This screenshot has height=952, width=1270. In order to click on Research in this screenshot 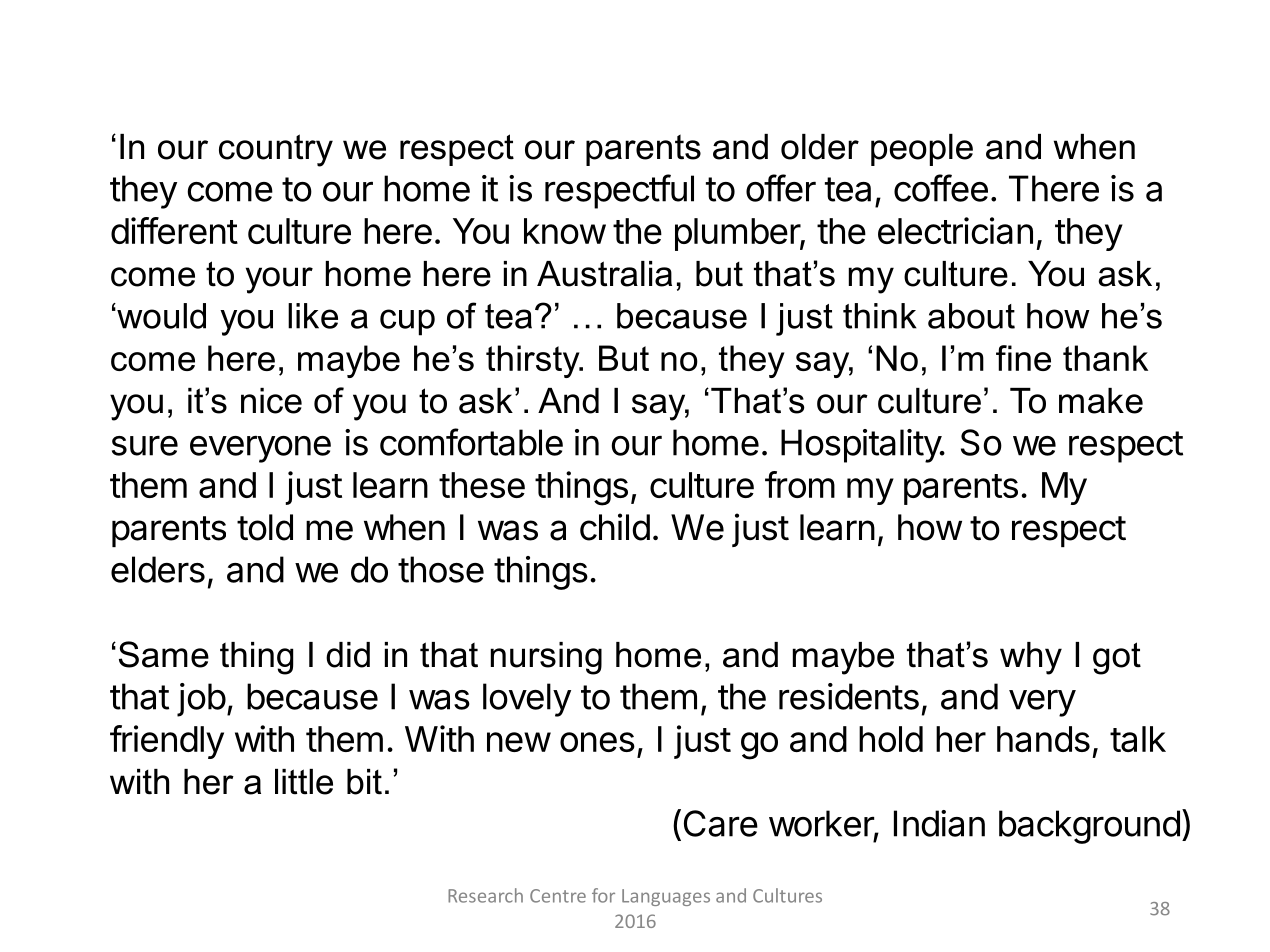, I will do `click(485, 895)`.
